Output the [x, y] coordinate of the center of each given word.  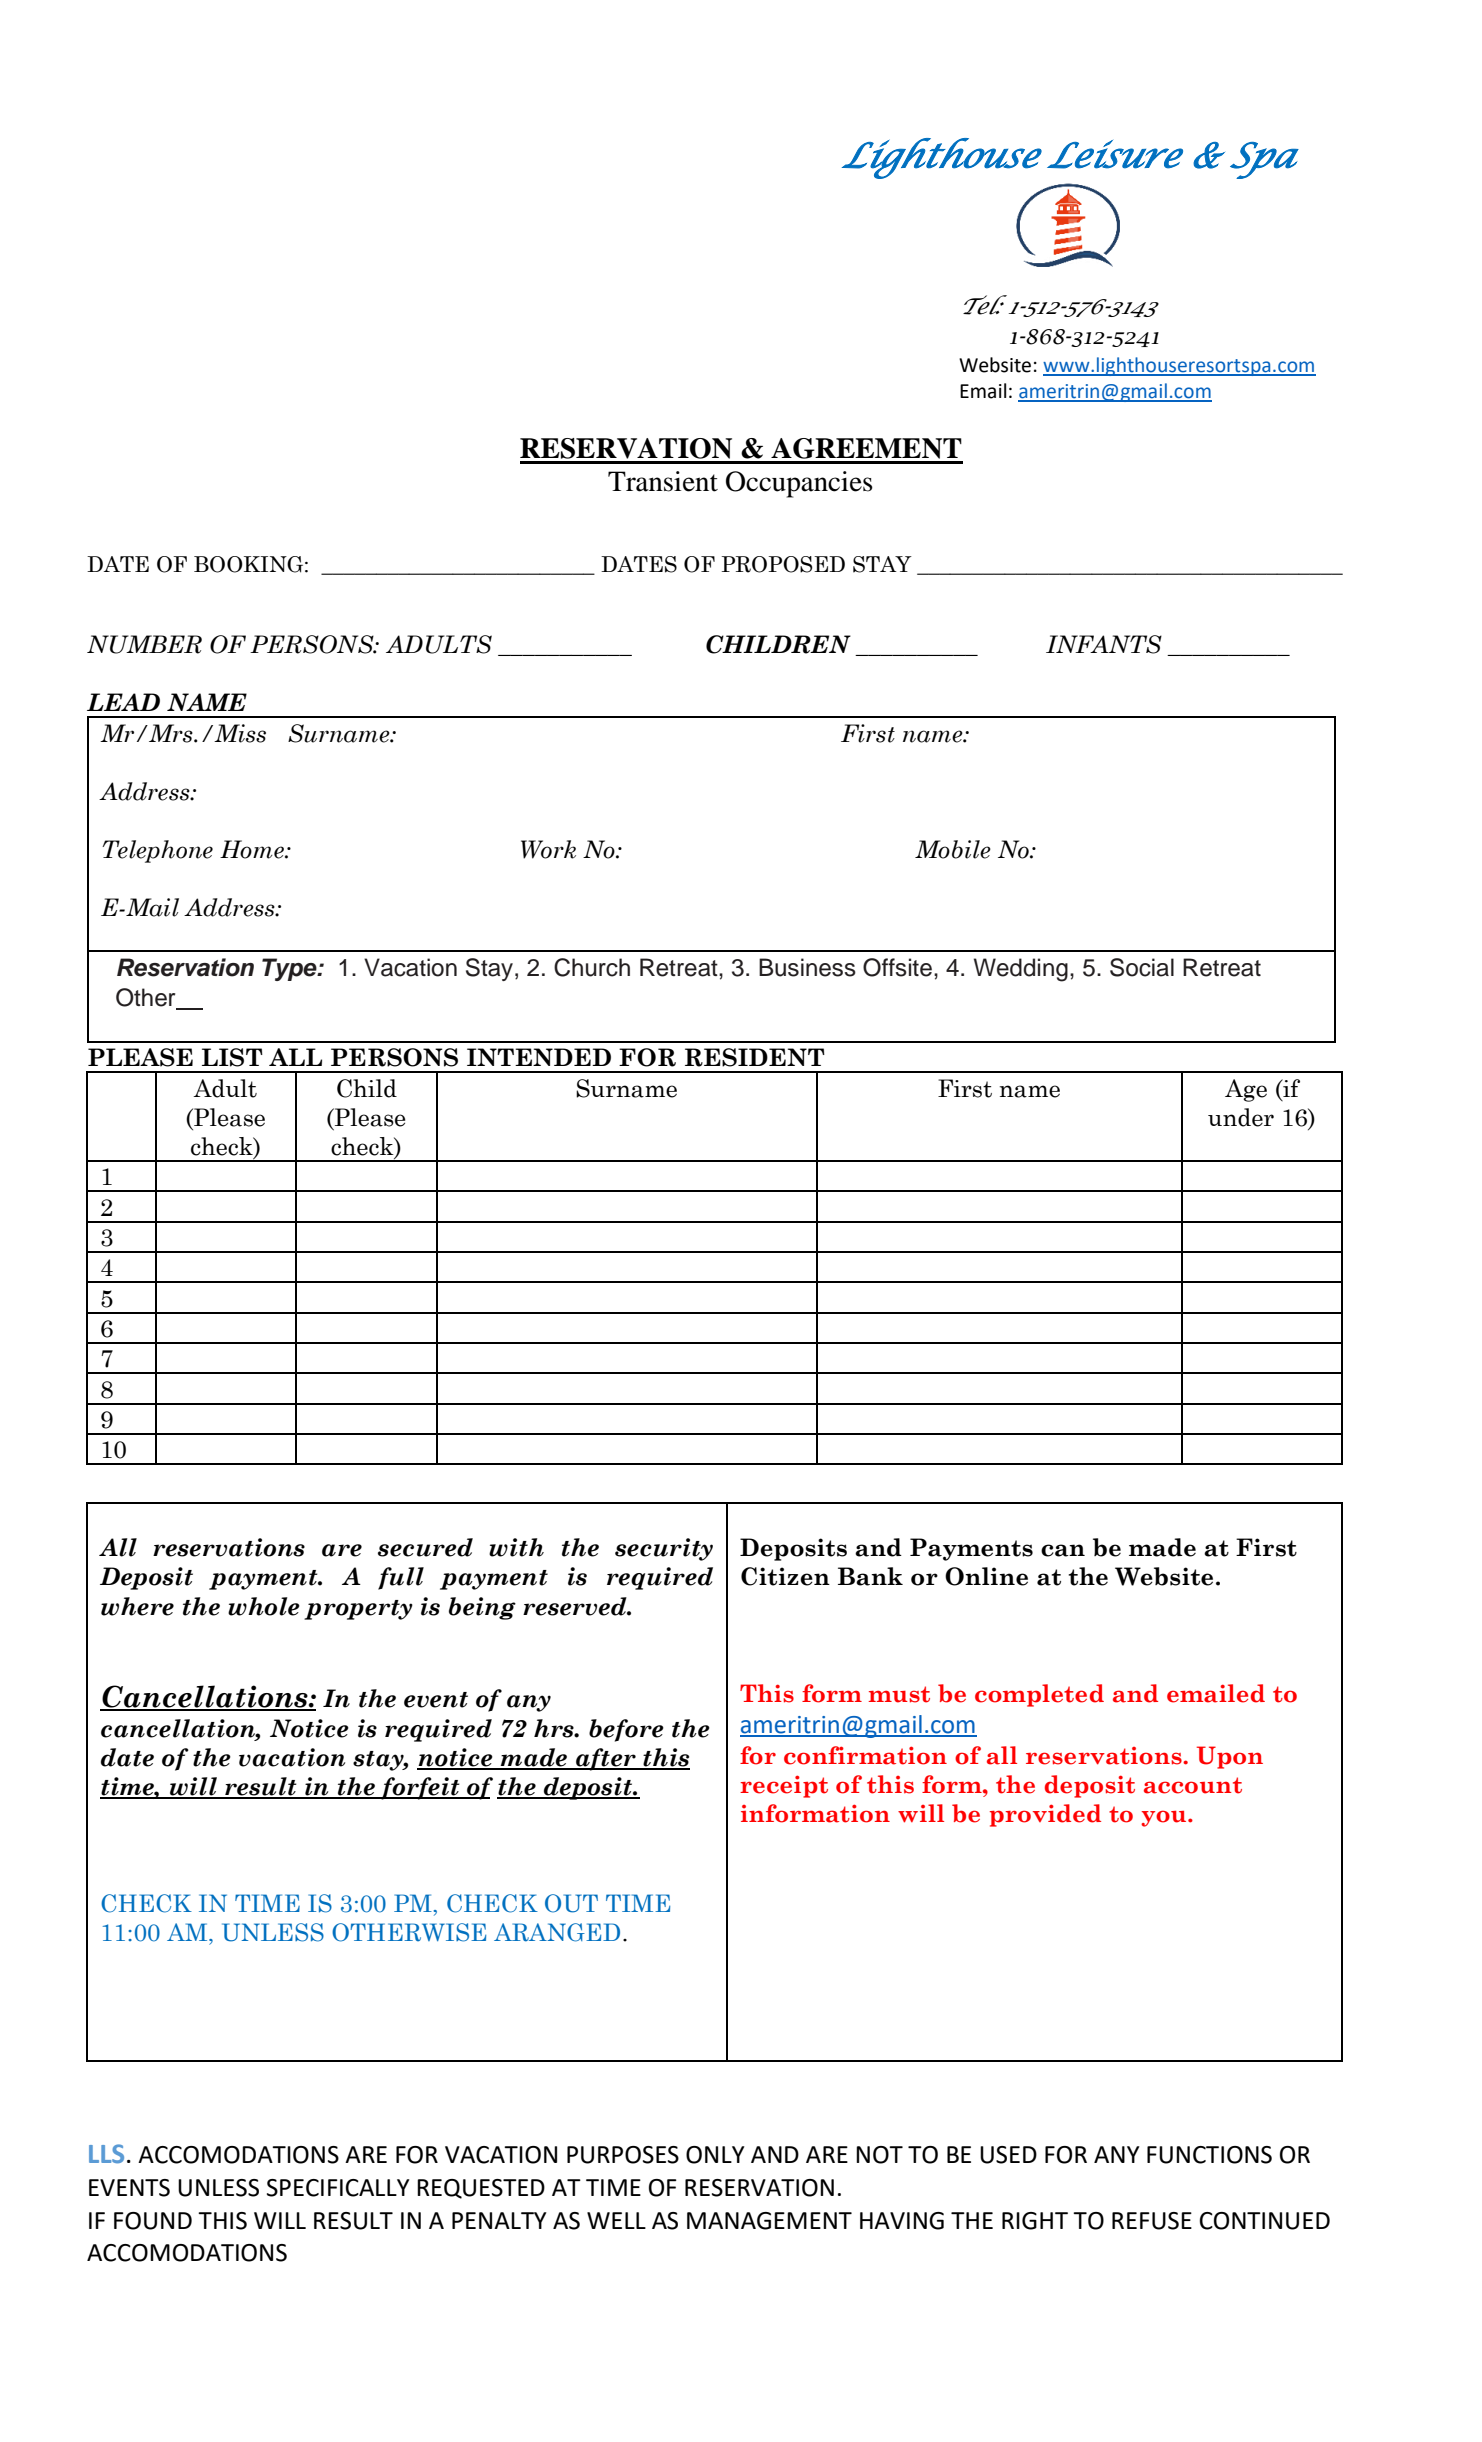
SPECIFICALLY [338, 2188]
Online [986, 1576]
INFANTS [1104, 644]
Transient [663, 481]
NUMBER [144, 644]
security [664, 1549]
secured [425, 1547]
